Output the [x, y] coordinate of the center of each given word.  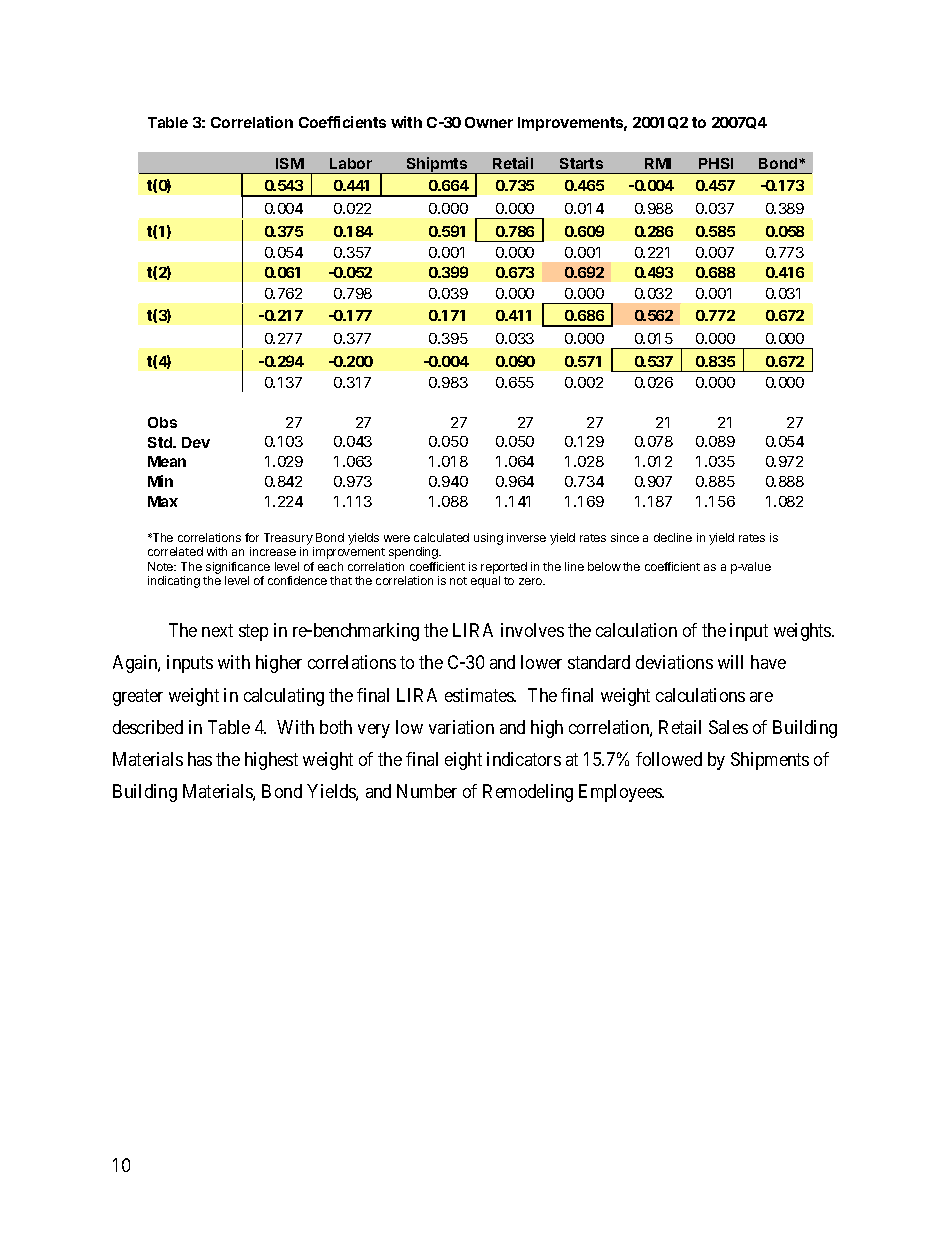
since [625, 537]
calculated [441, 537]
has [200, 759]
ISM [290, 163]
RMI [658, 163]
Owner [489, 122]
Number [427, 791]
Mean [167, 461]
